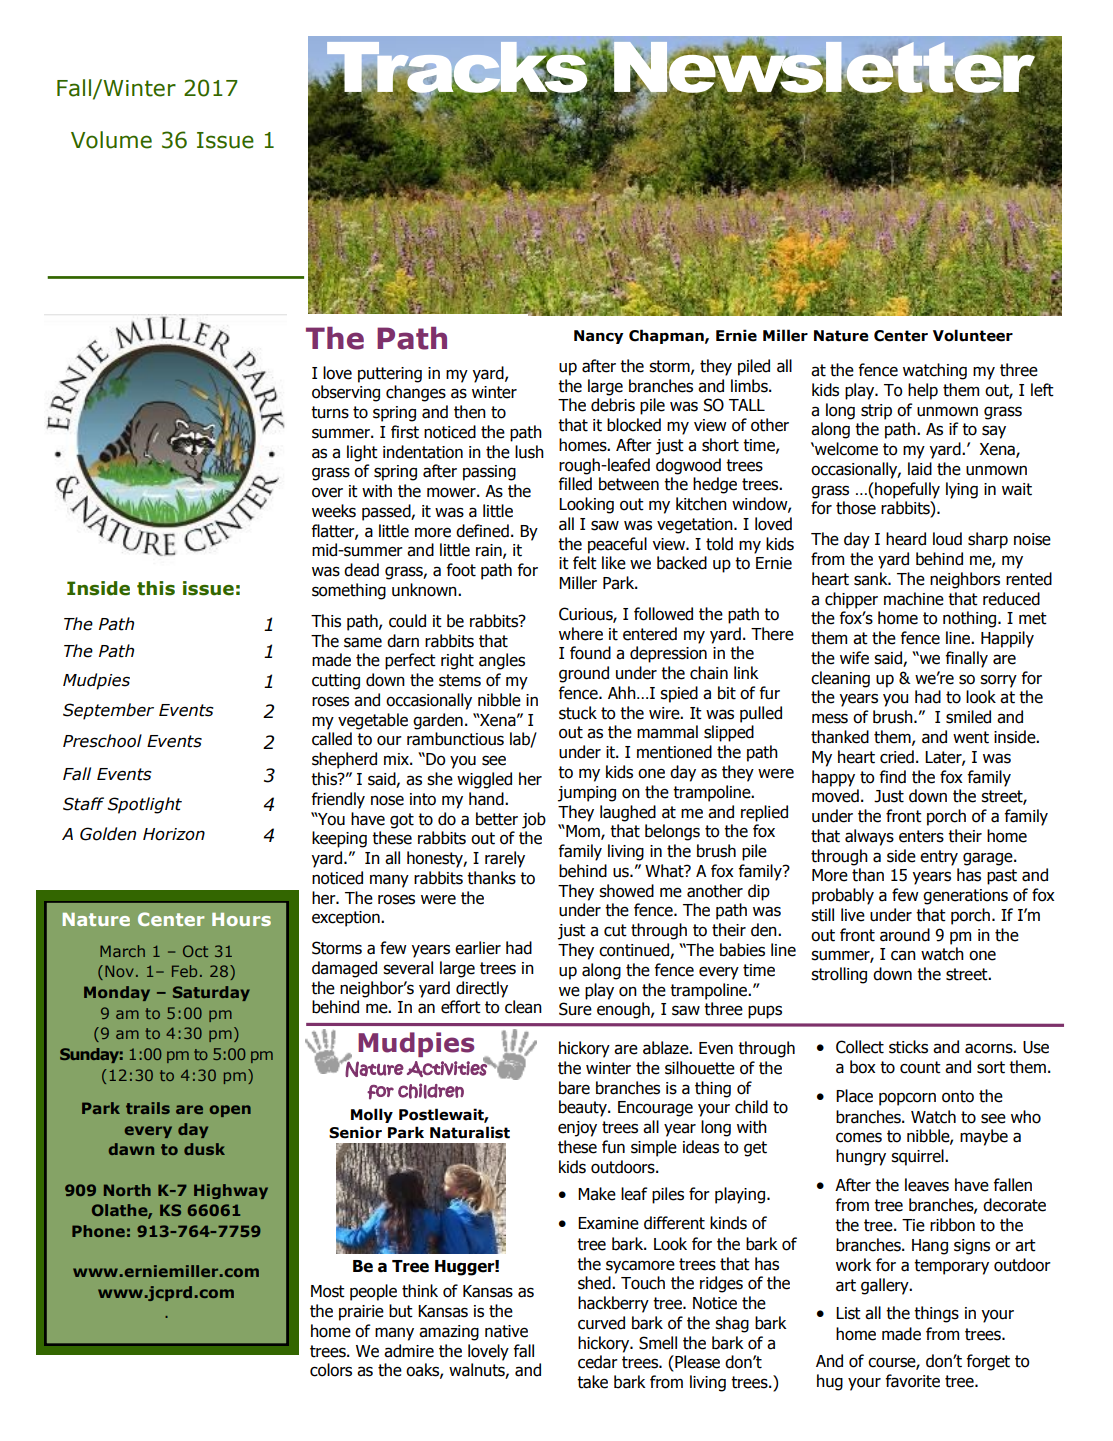  Describe the element at coordinates (230, 1111) in the screenshot. I see `open` at that location.
